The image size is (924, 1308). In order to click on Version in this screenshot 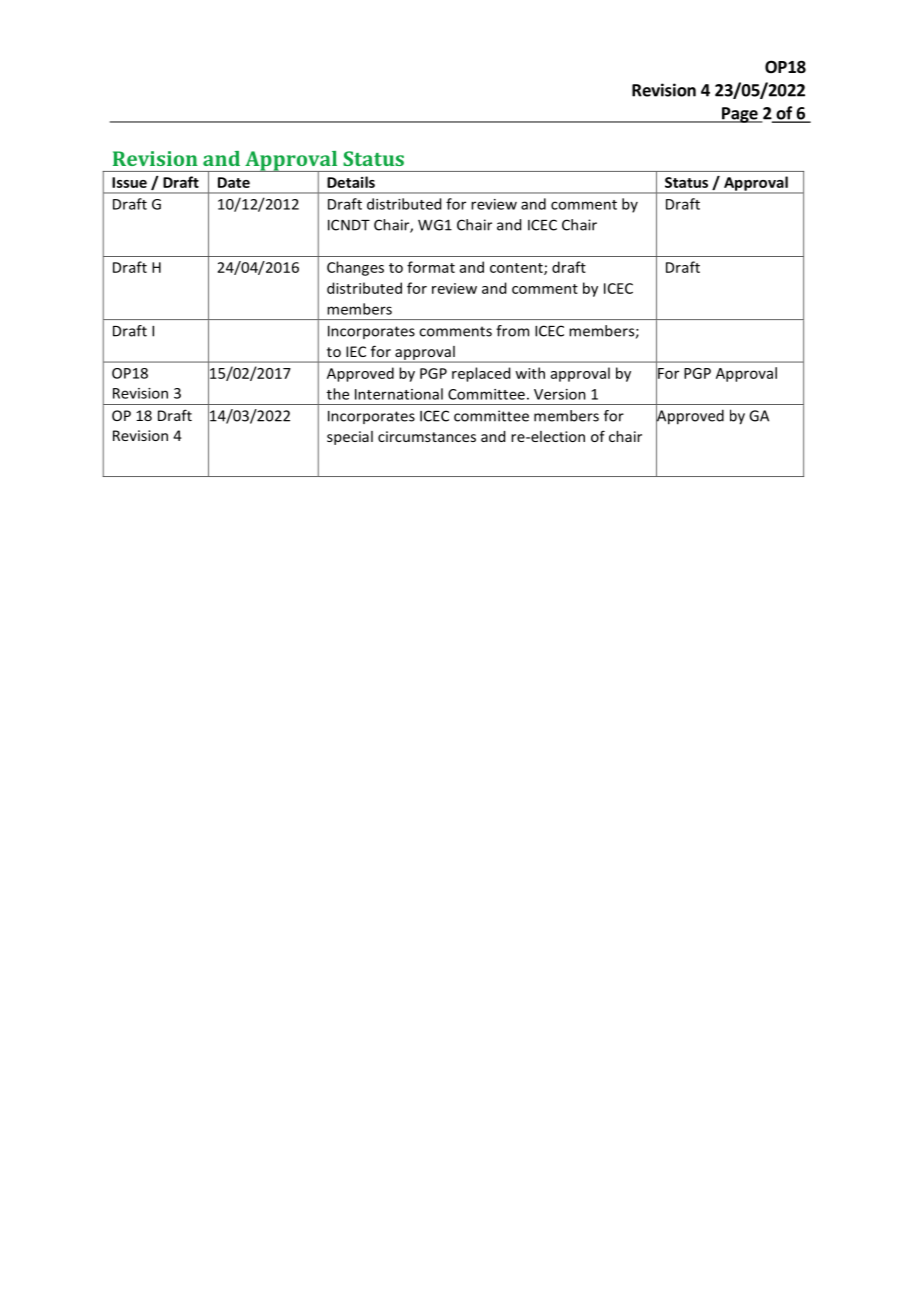, I will do `click(560, 394)`.
